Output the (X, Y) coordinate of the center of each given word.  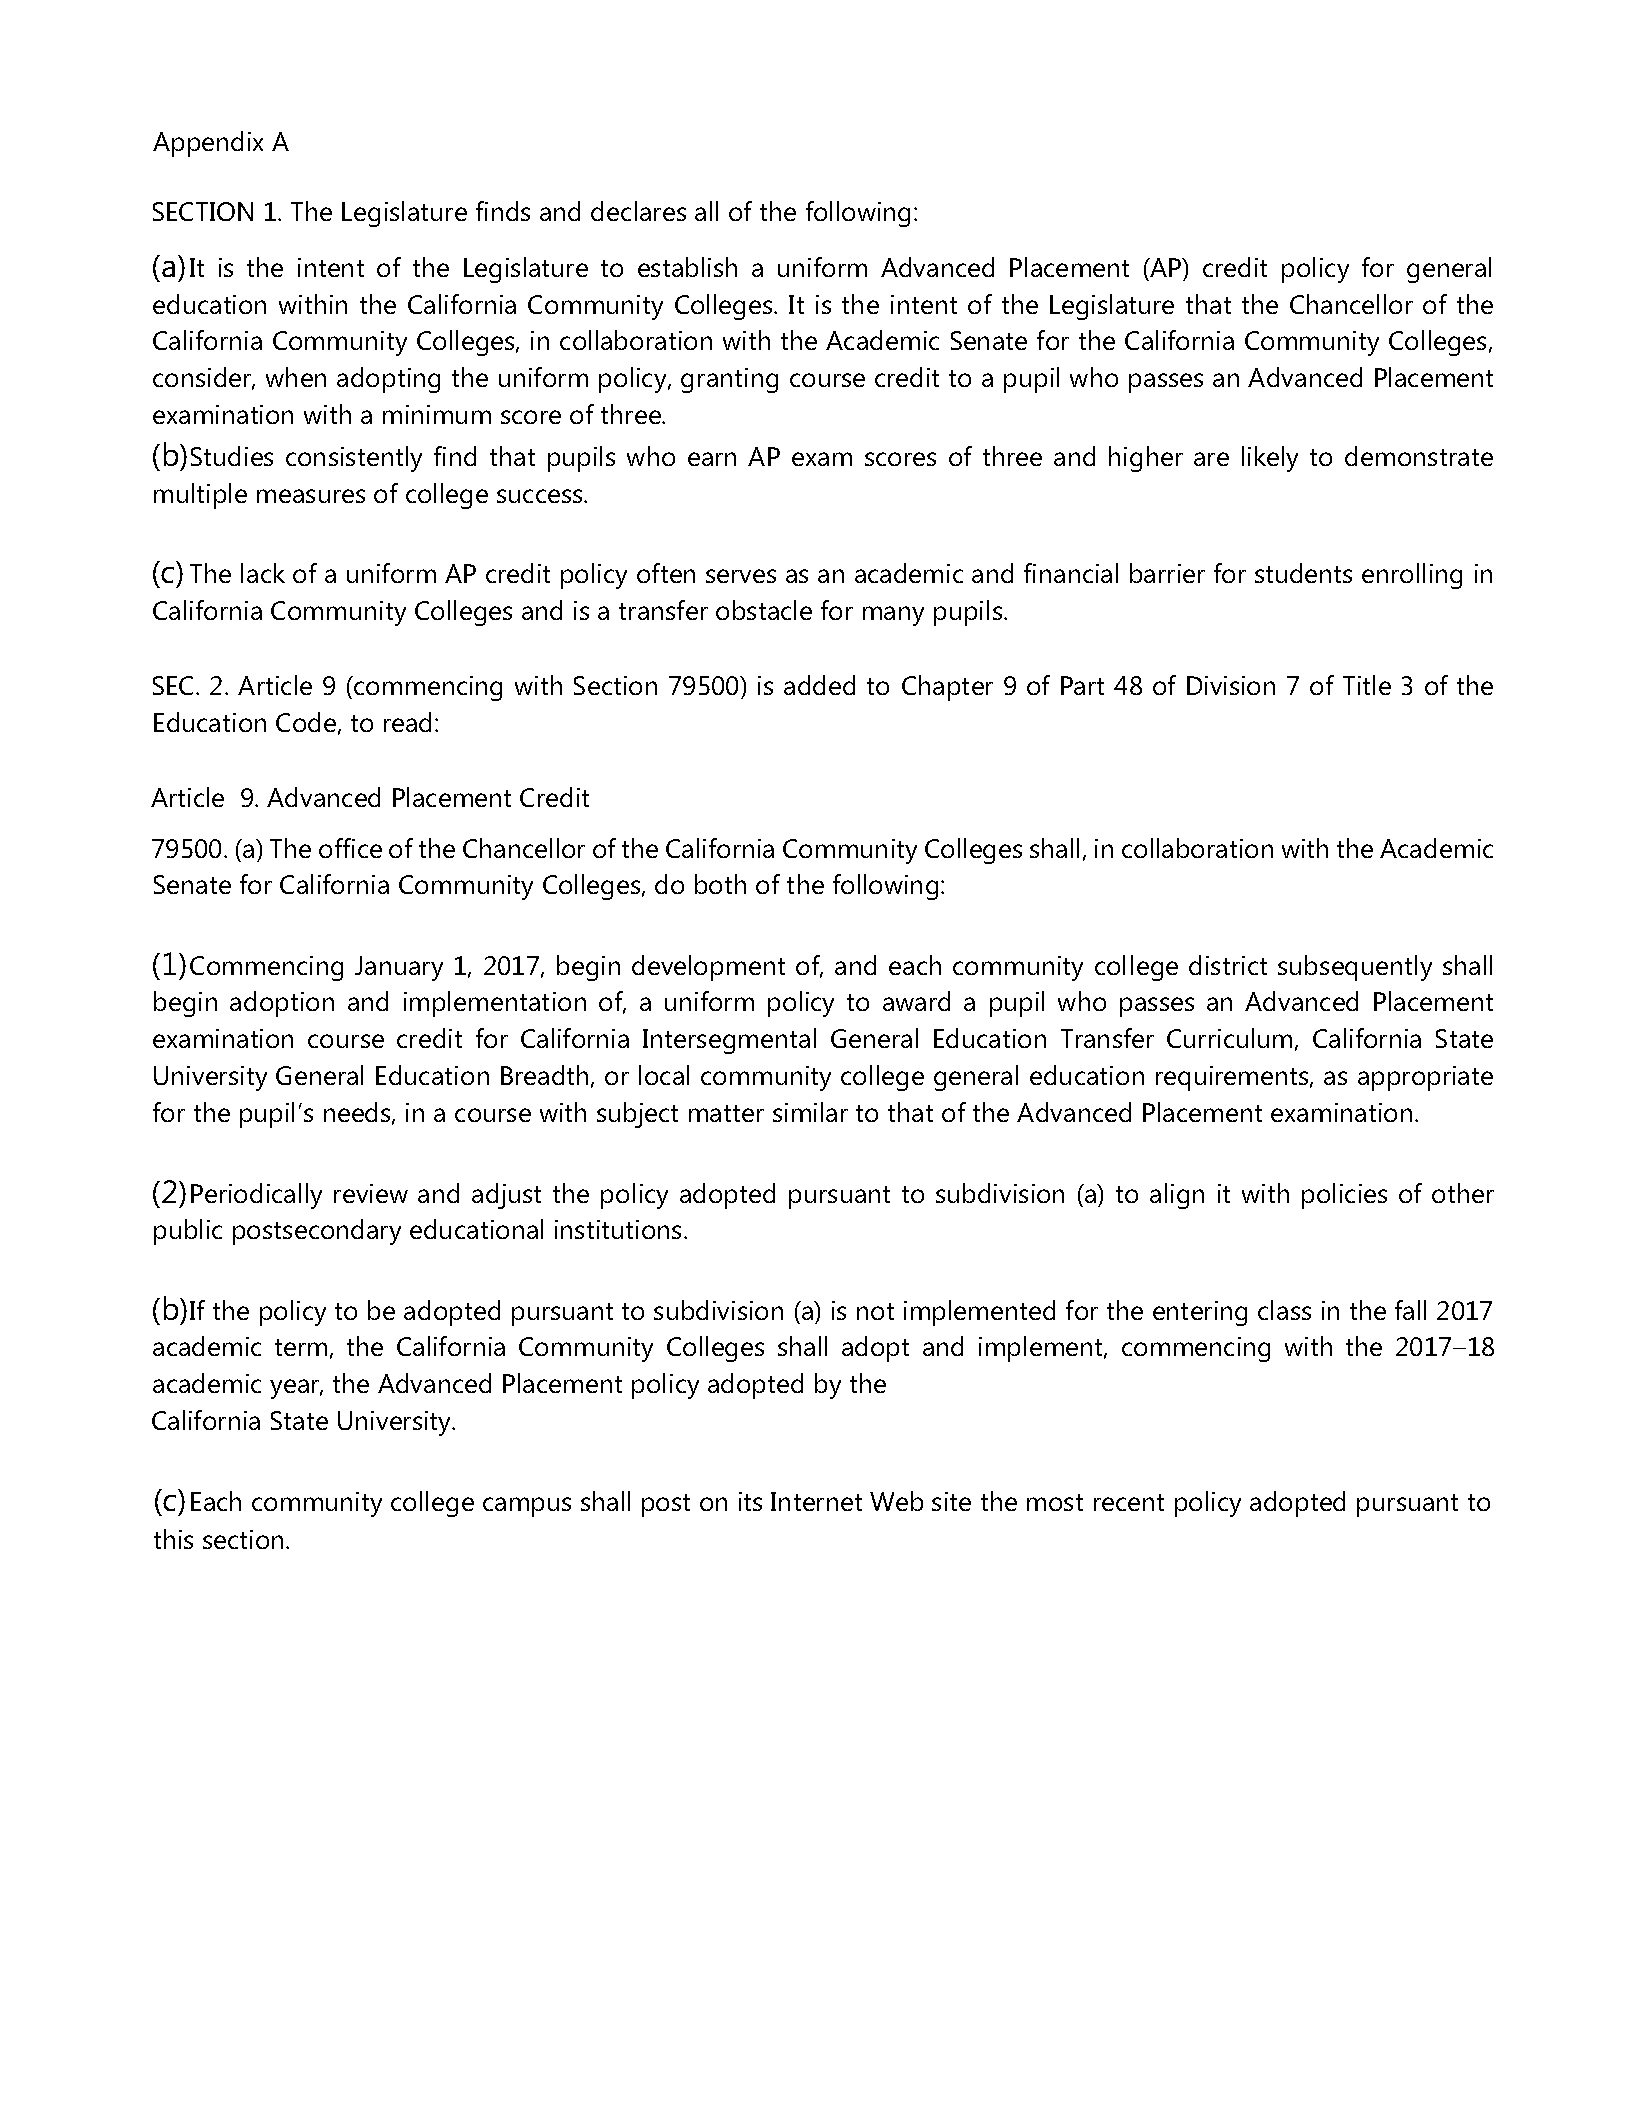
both (720, 884)
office (350, 848)
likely (1270, 459)
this (173, 1539)
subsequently (1355, 968)
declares (638, 211)
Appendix (208, 144)
